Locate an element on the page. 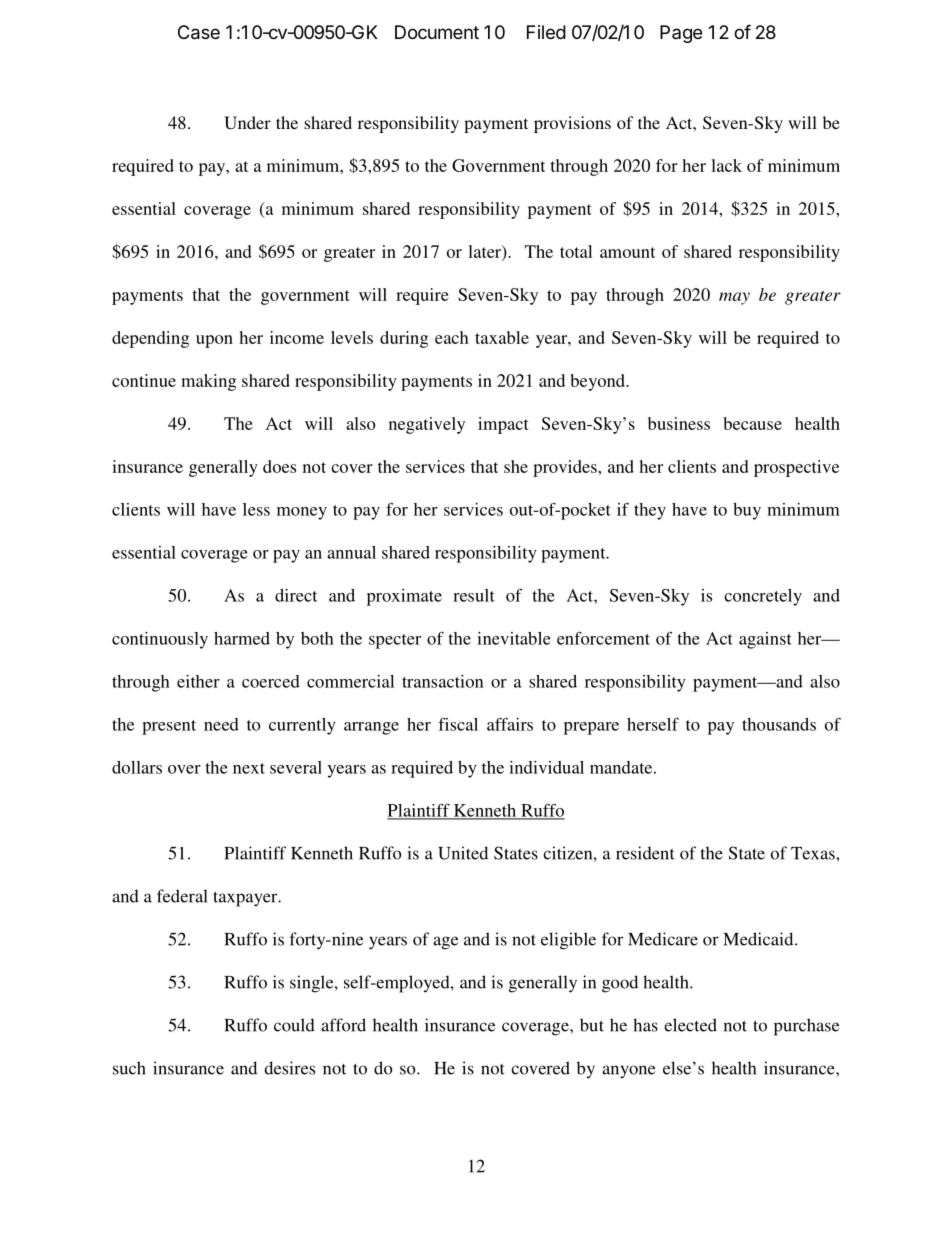 Image resolution: width=952 pixels, height=1233 pixels. Document is located at coordinates (437, 32).
